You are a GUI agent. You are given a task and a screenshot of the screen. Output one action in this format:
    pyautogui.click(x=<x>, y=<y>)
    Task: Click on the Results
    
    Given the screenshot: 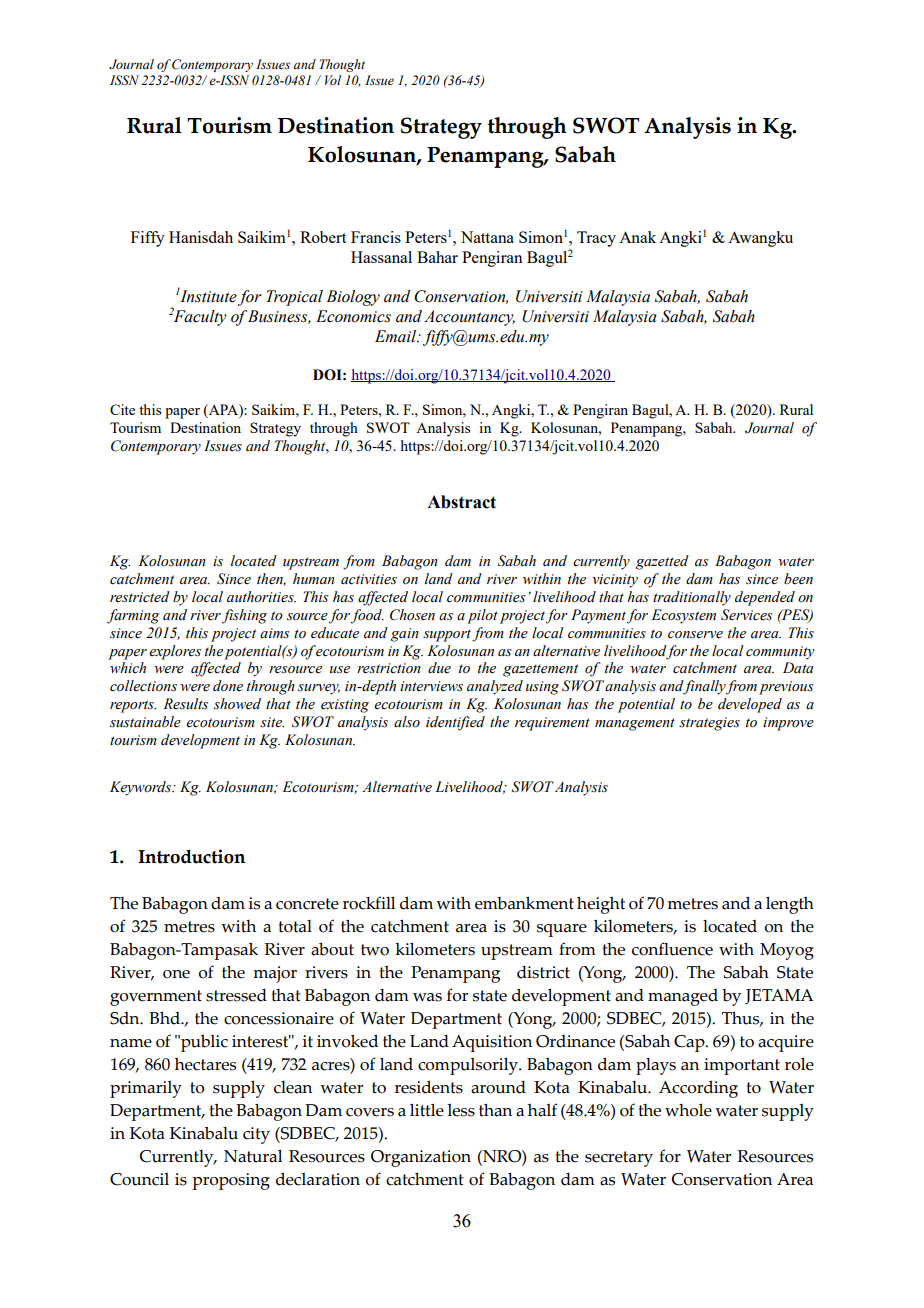 What is the action you would take?
    pyautogui.click(x=185, y=704)
